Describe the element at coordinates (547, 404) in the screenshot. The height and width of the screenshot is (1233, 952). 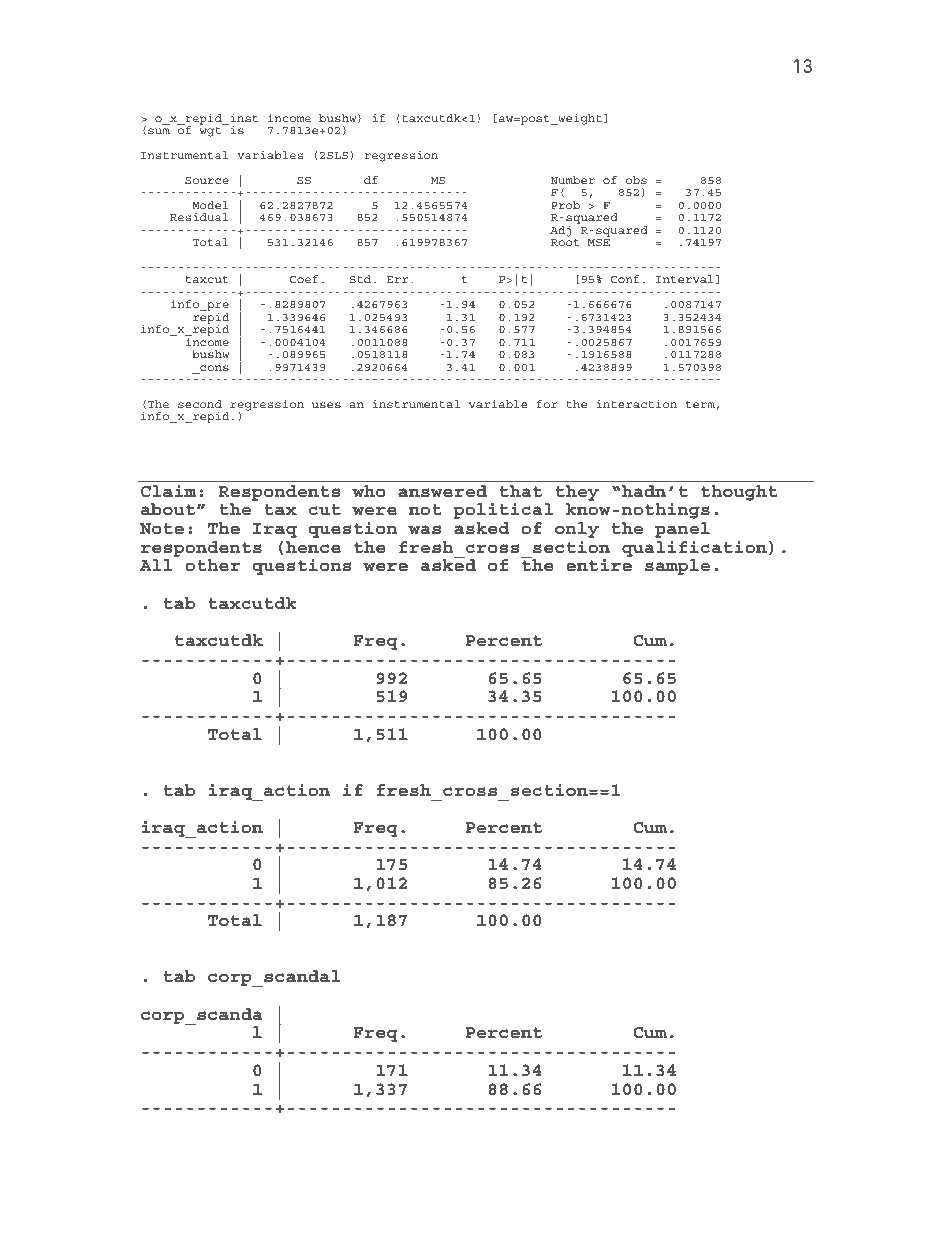
I see `for` at that location.
